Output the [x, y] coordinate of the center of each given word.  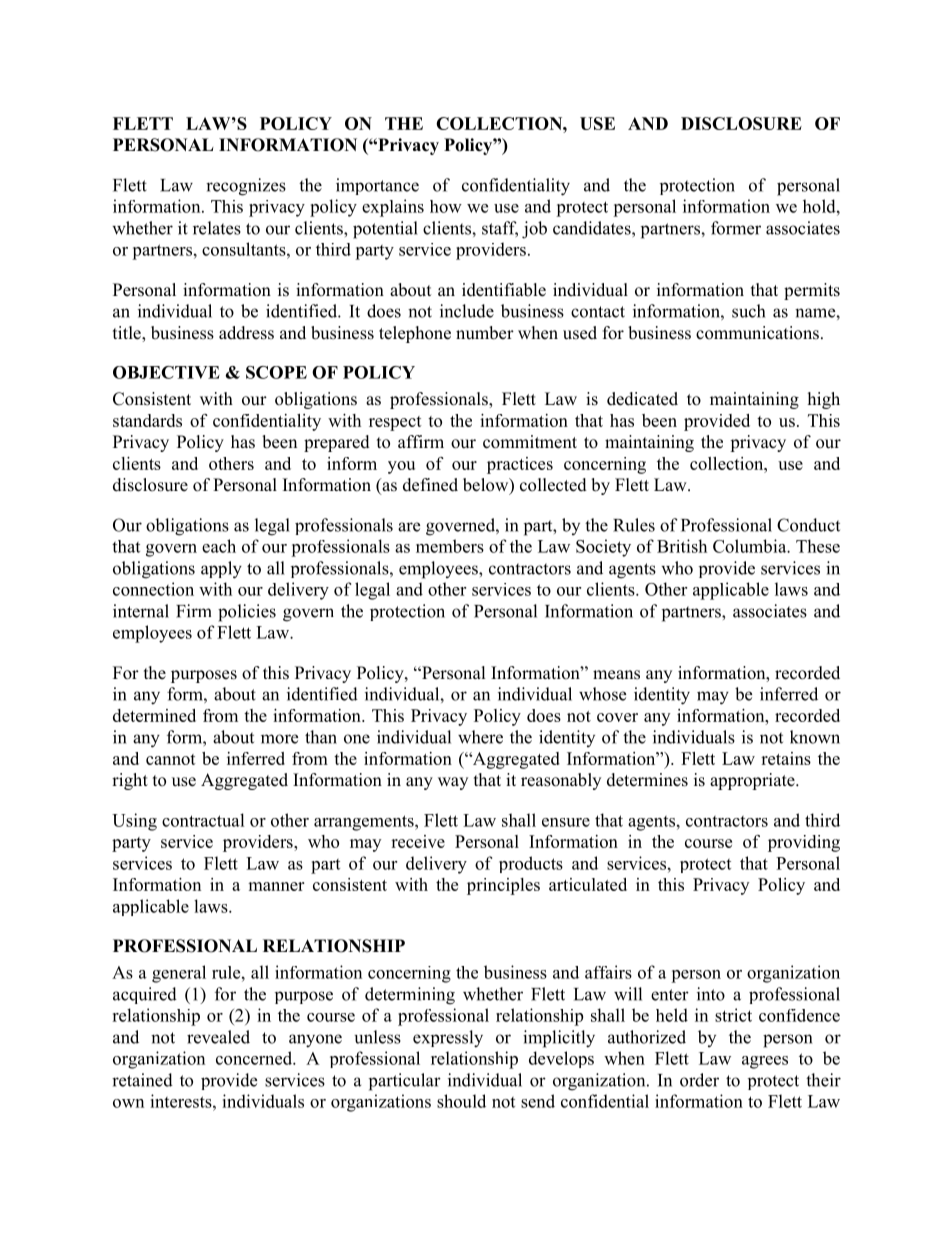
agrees [765, 1062]
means [616, 675]
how [446, 206]
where [480, 737]
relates [217, 228]
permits [812, 291]
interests [182, 1101]
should [461, 1101]
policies [247, 613]
